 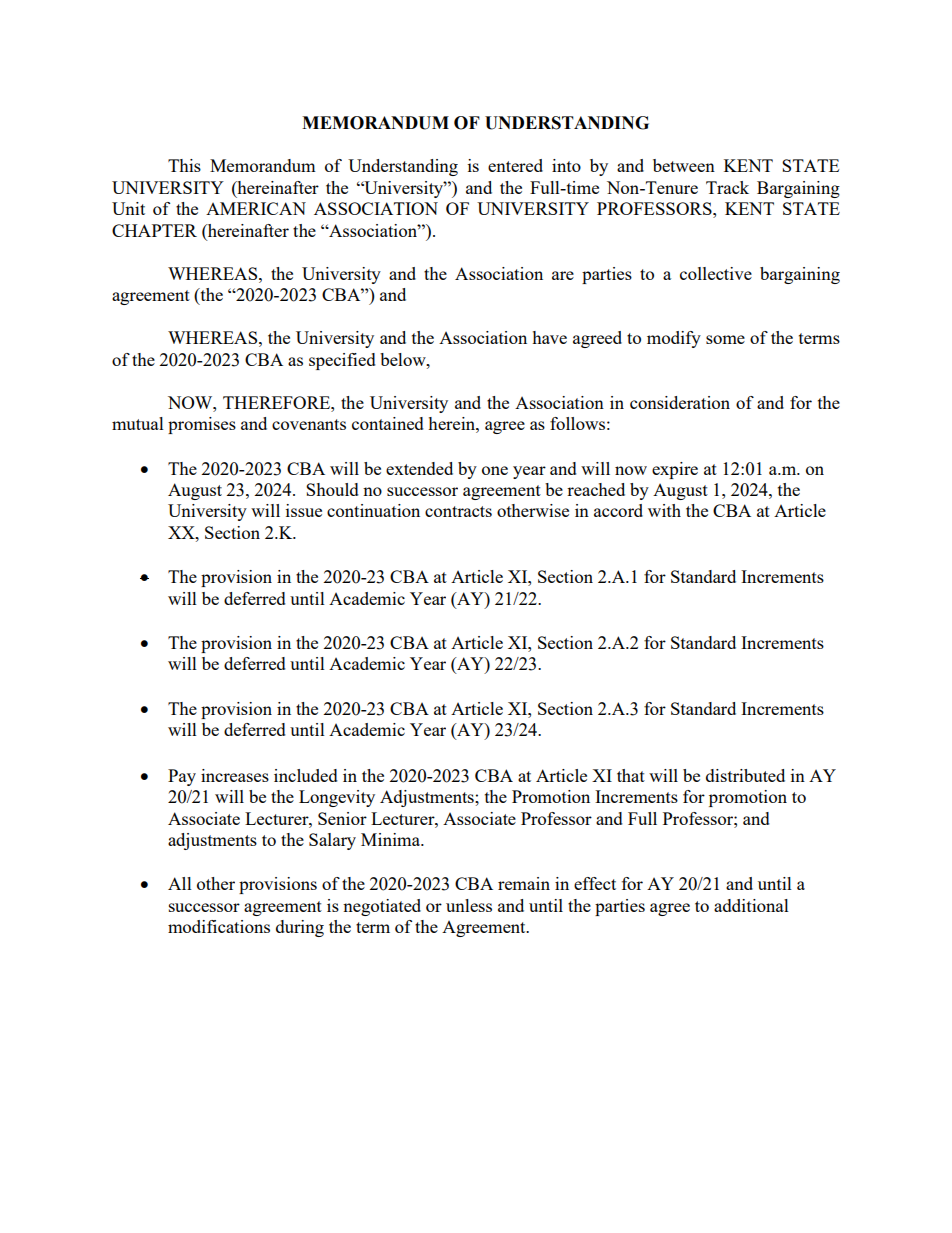 I want to click on entered, so click(x=515, y=165).
